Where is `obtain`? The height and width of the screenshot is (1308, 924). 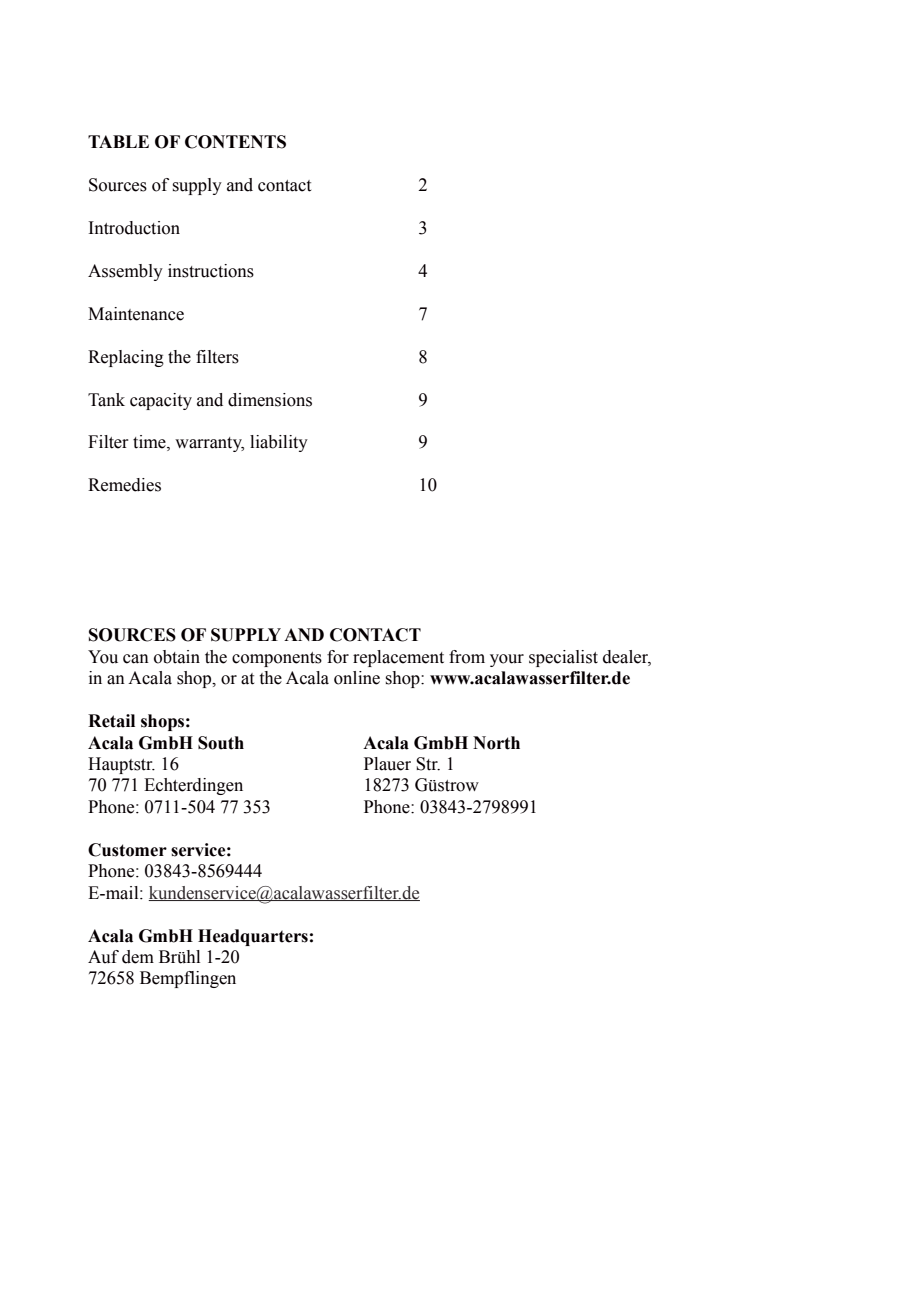
obtain is located at coordinates (177, 657).
